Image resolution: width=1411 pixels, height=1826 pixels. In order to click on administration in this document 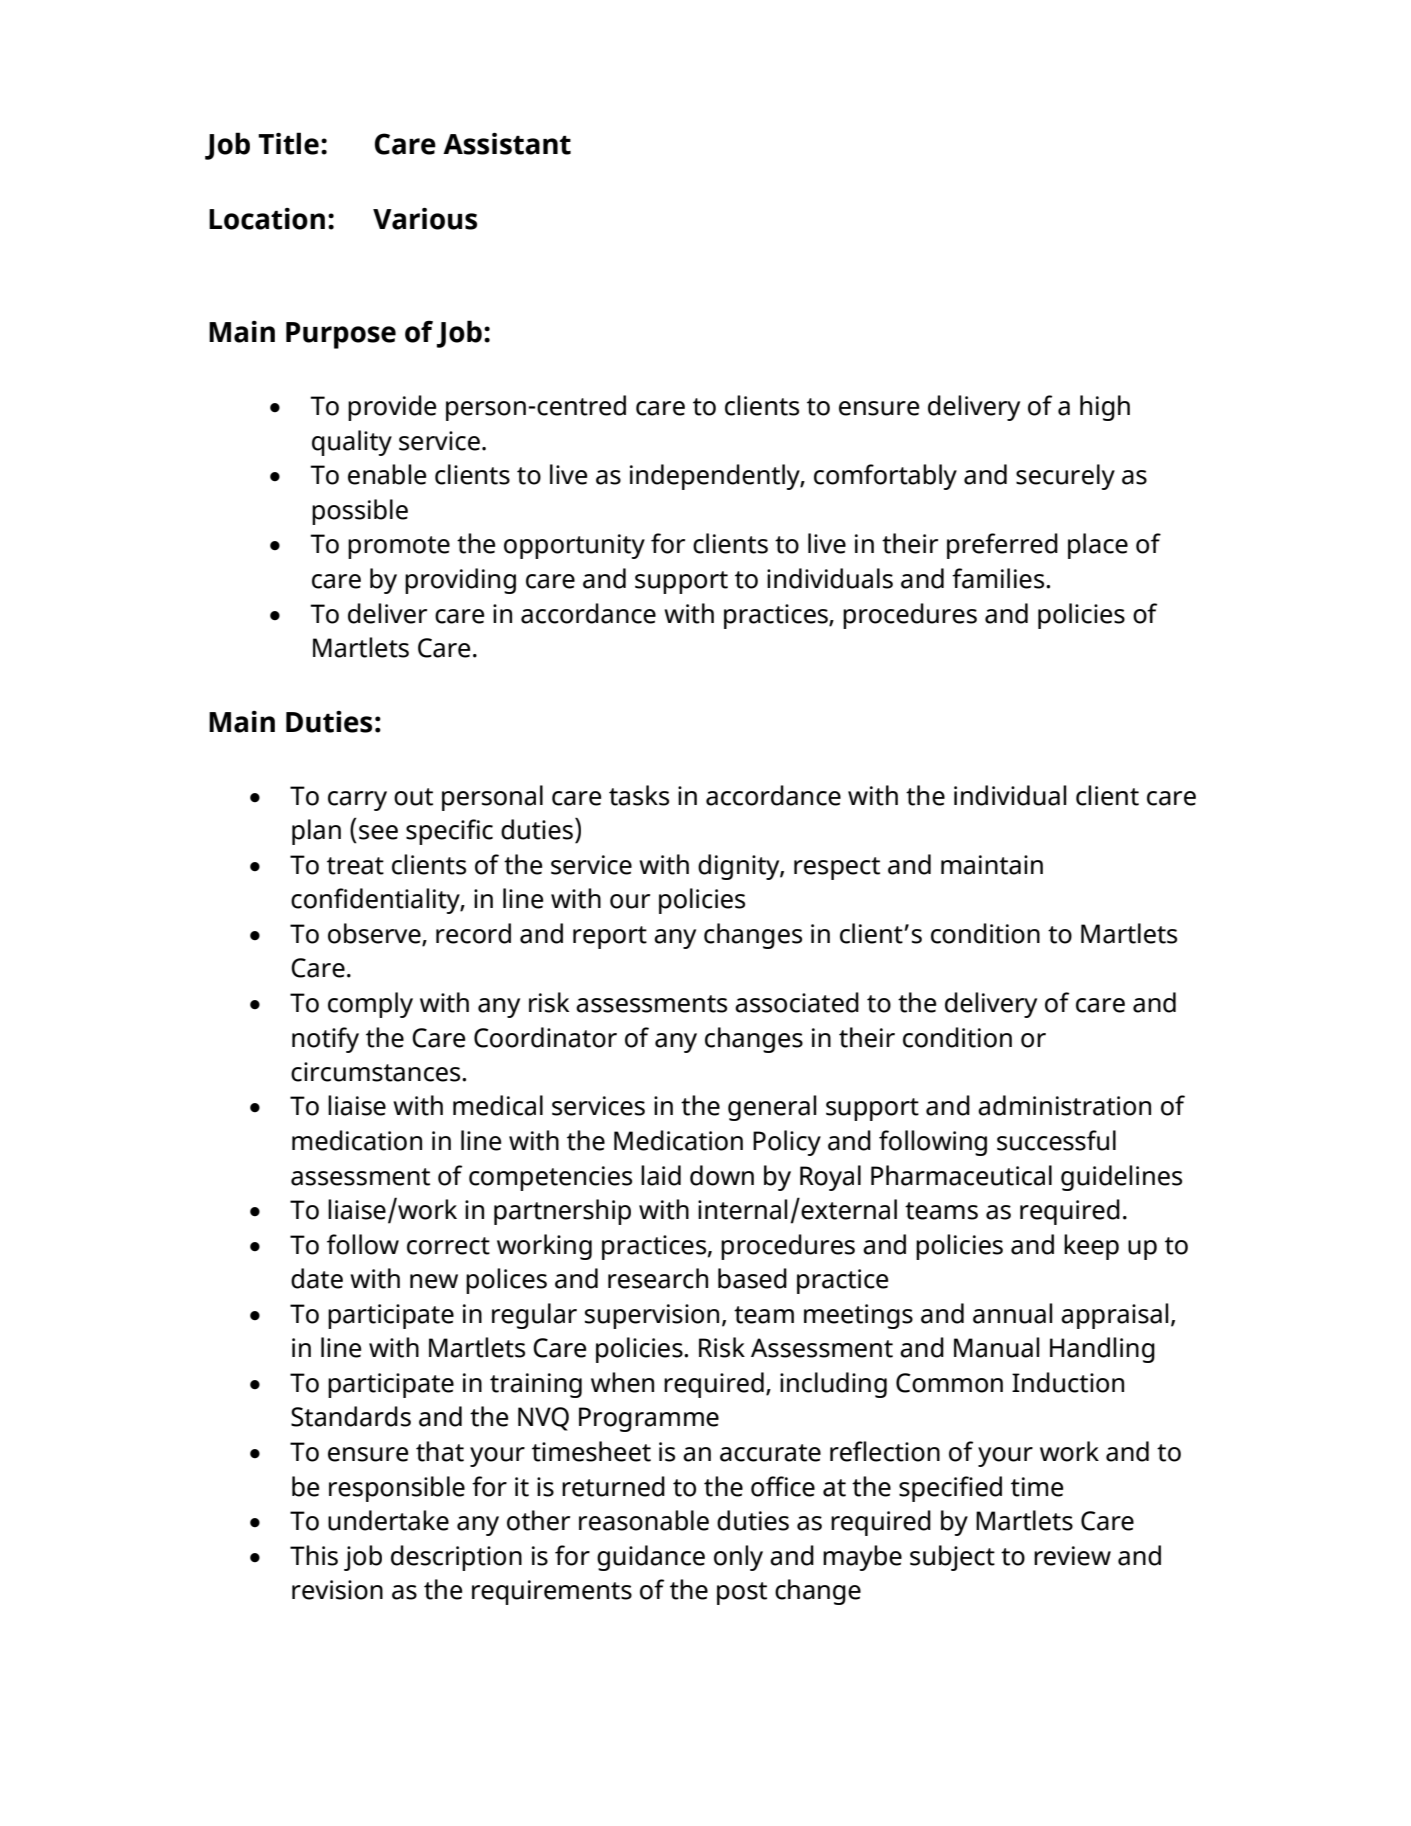, I will do `click(1064, 1105)`.
